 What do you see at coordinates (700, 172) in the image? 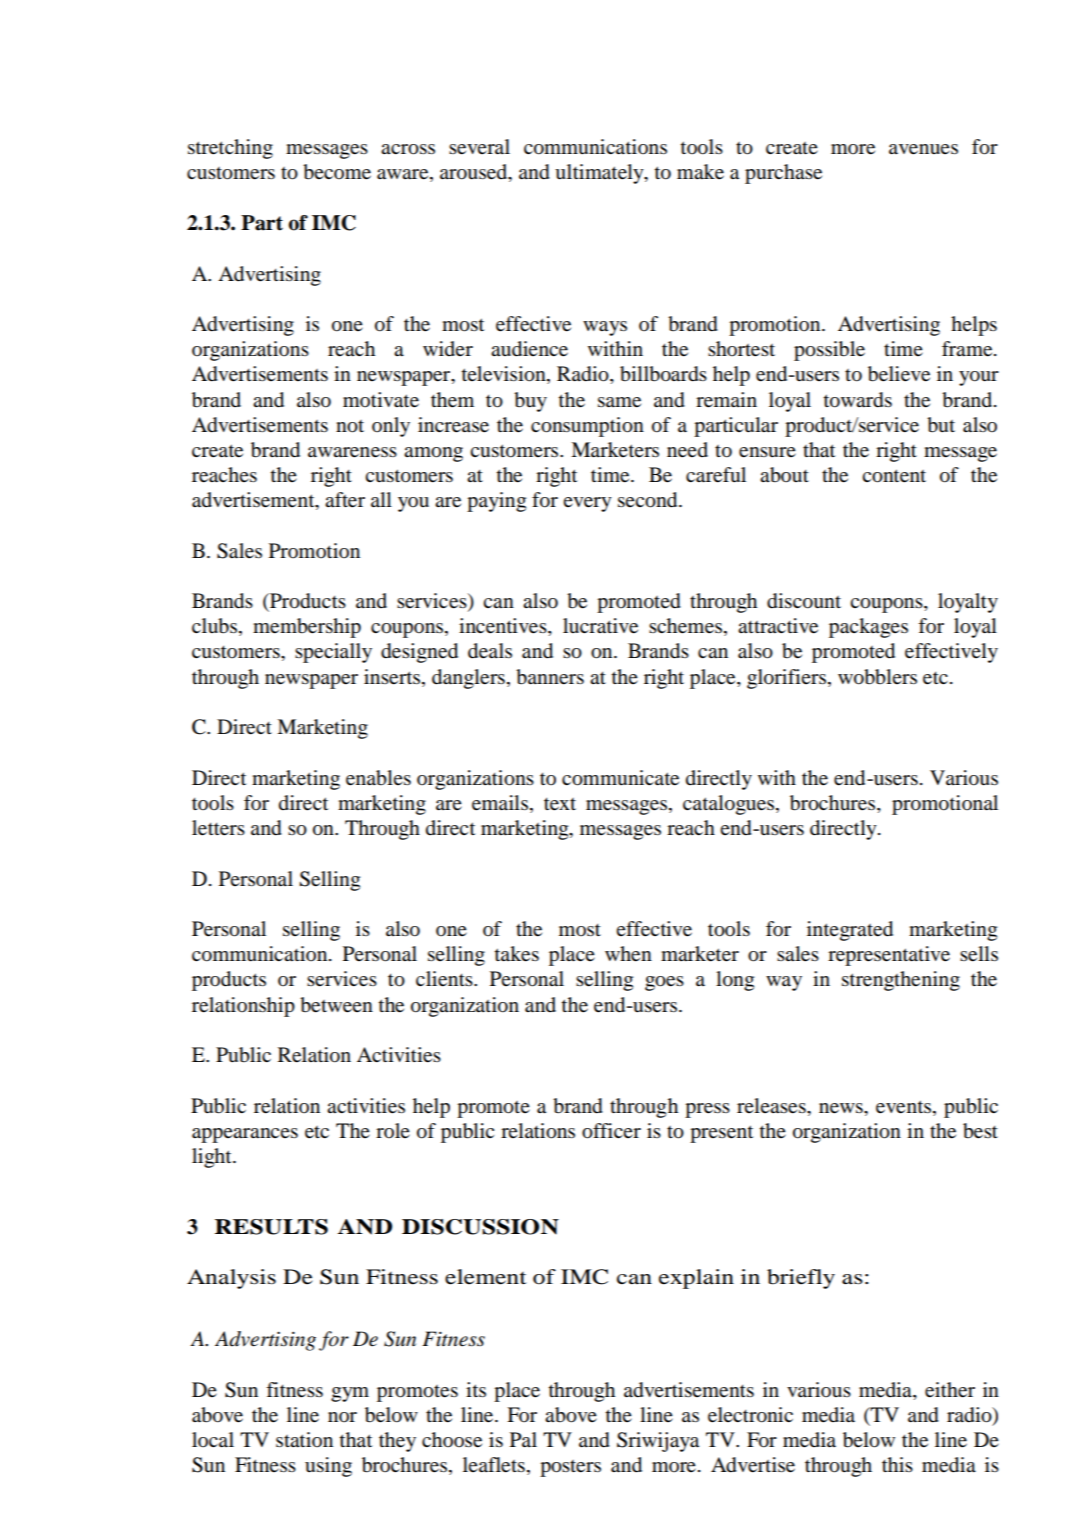
I see `make` at bounding box center [700, 172].
